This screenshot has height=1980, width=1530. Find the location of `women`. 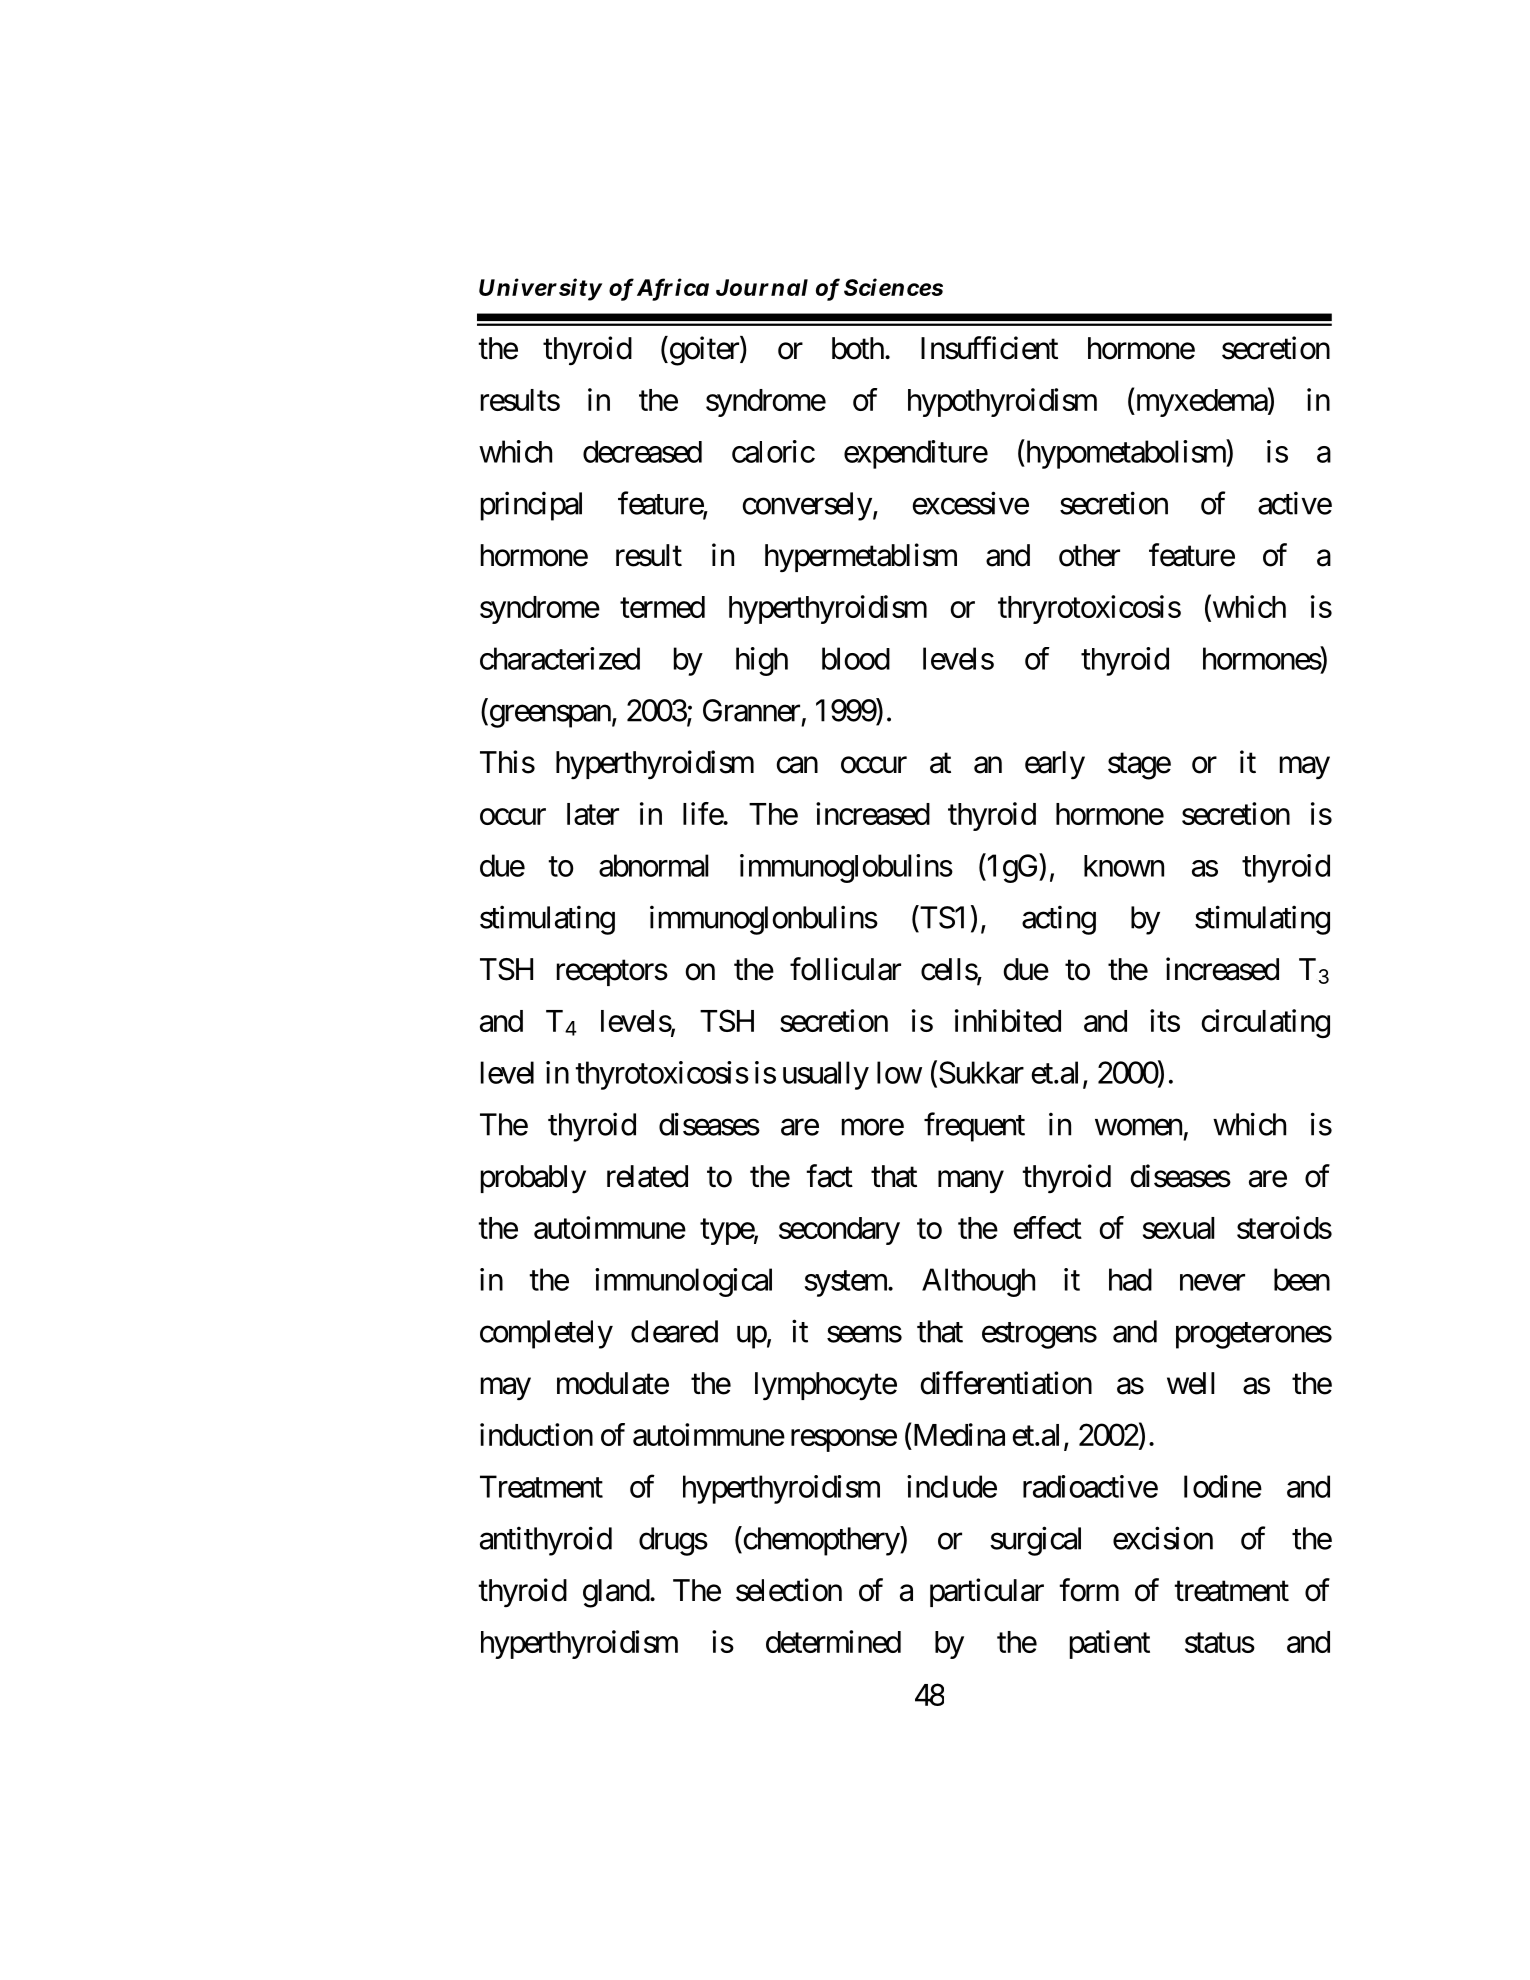

women is located at coordinates (1138, 1127).
